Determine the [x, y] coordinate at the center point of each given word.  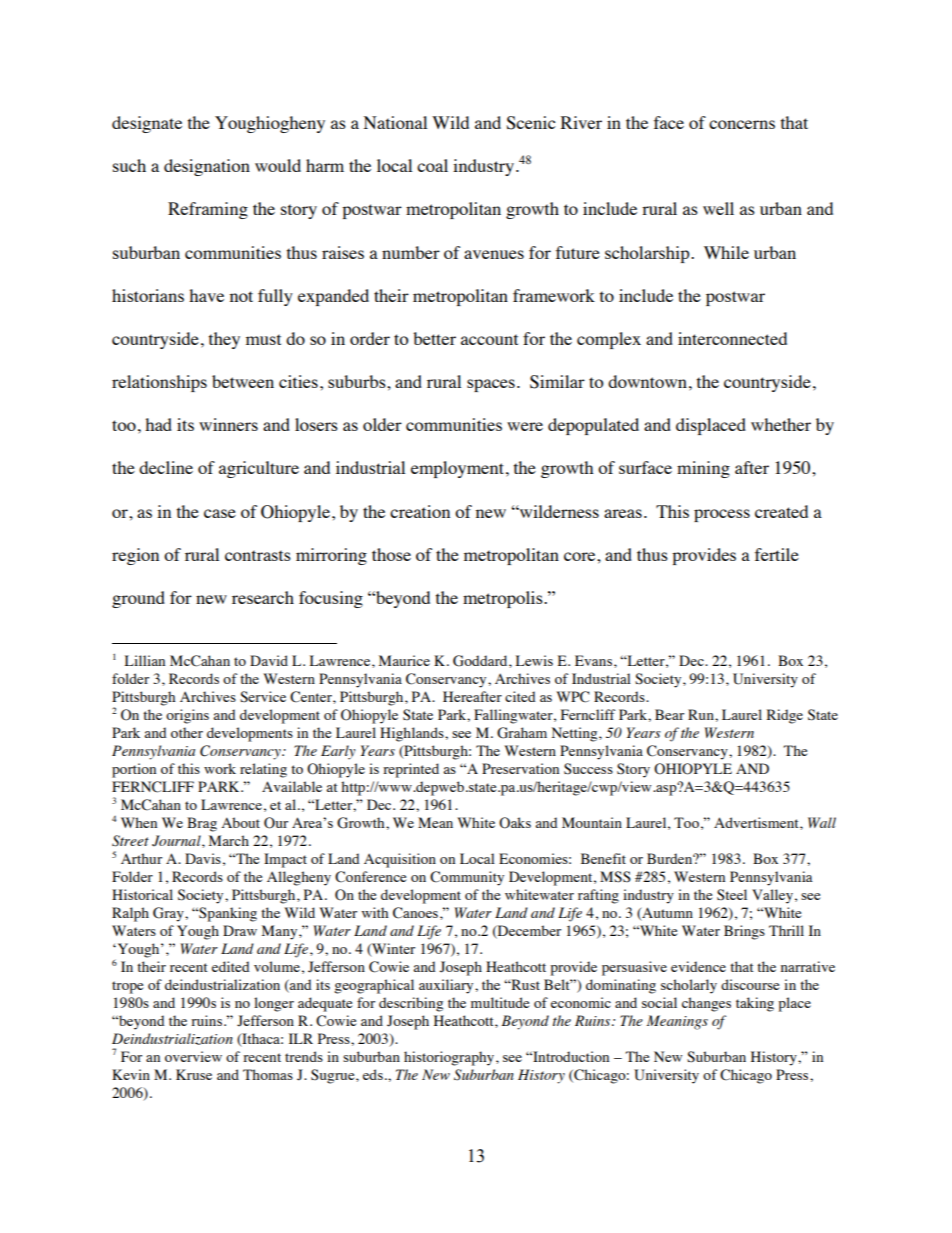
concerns [742, 124]
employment [459, 469]
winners [228, 424]
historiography [450, 1058]
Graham [522, 733]
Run [702, 714]
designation [207, 167]
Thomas [268, 1074]
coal [432, 165]
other [187, 732]
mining [703, 469]
